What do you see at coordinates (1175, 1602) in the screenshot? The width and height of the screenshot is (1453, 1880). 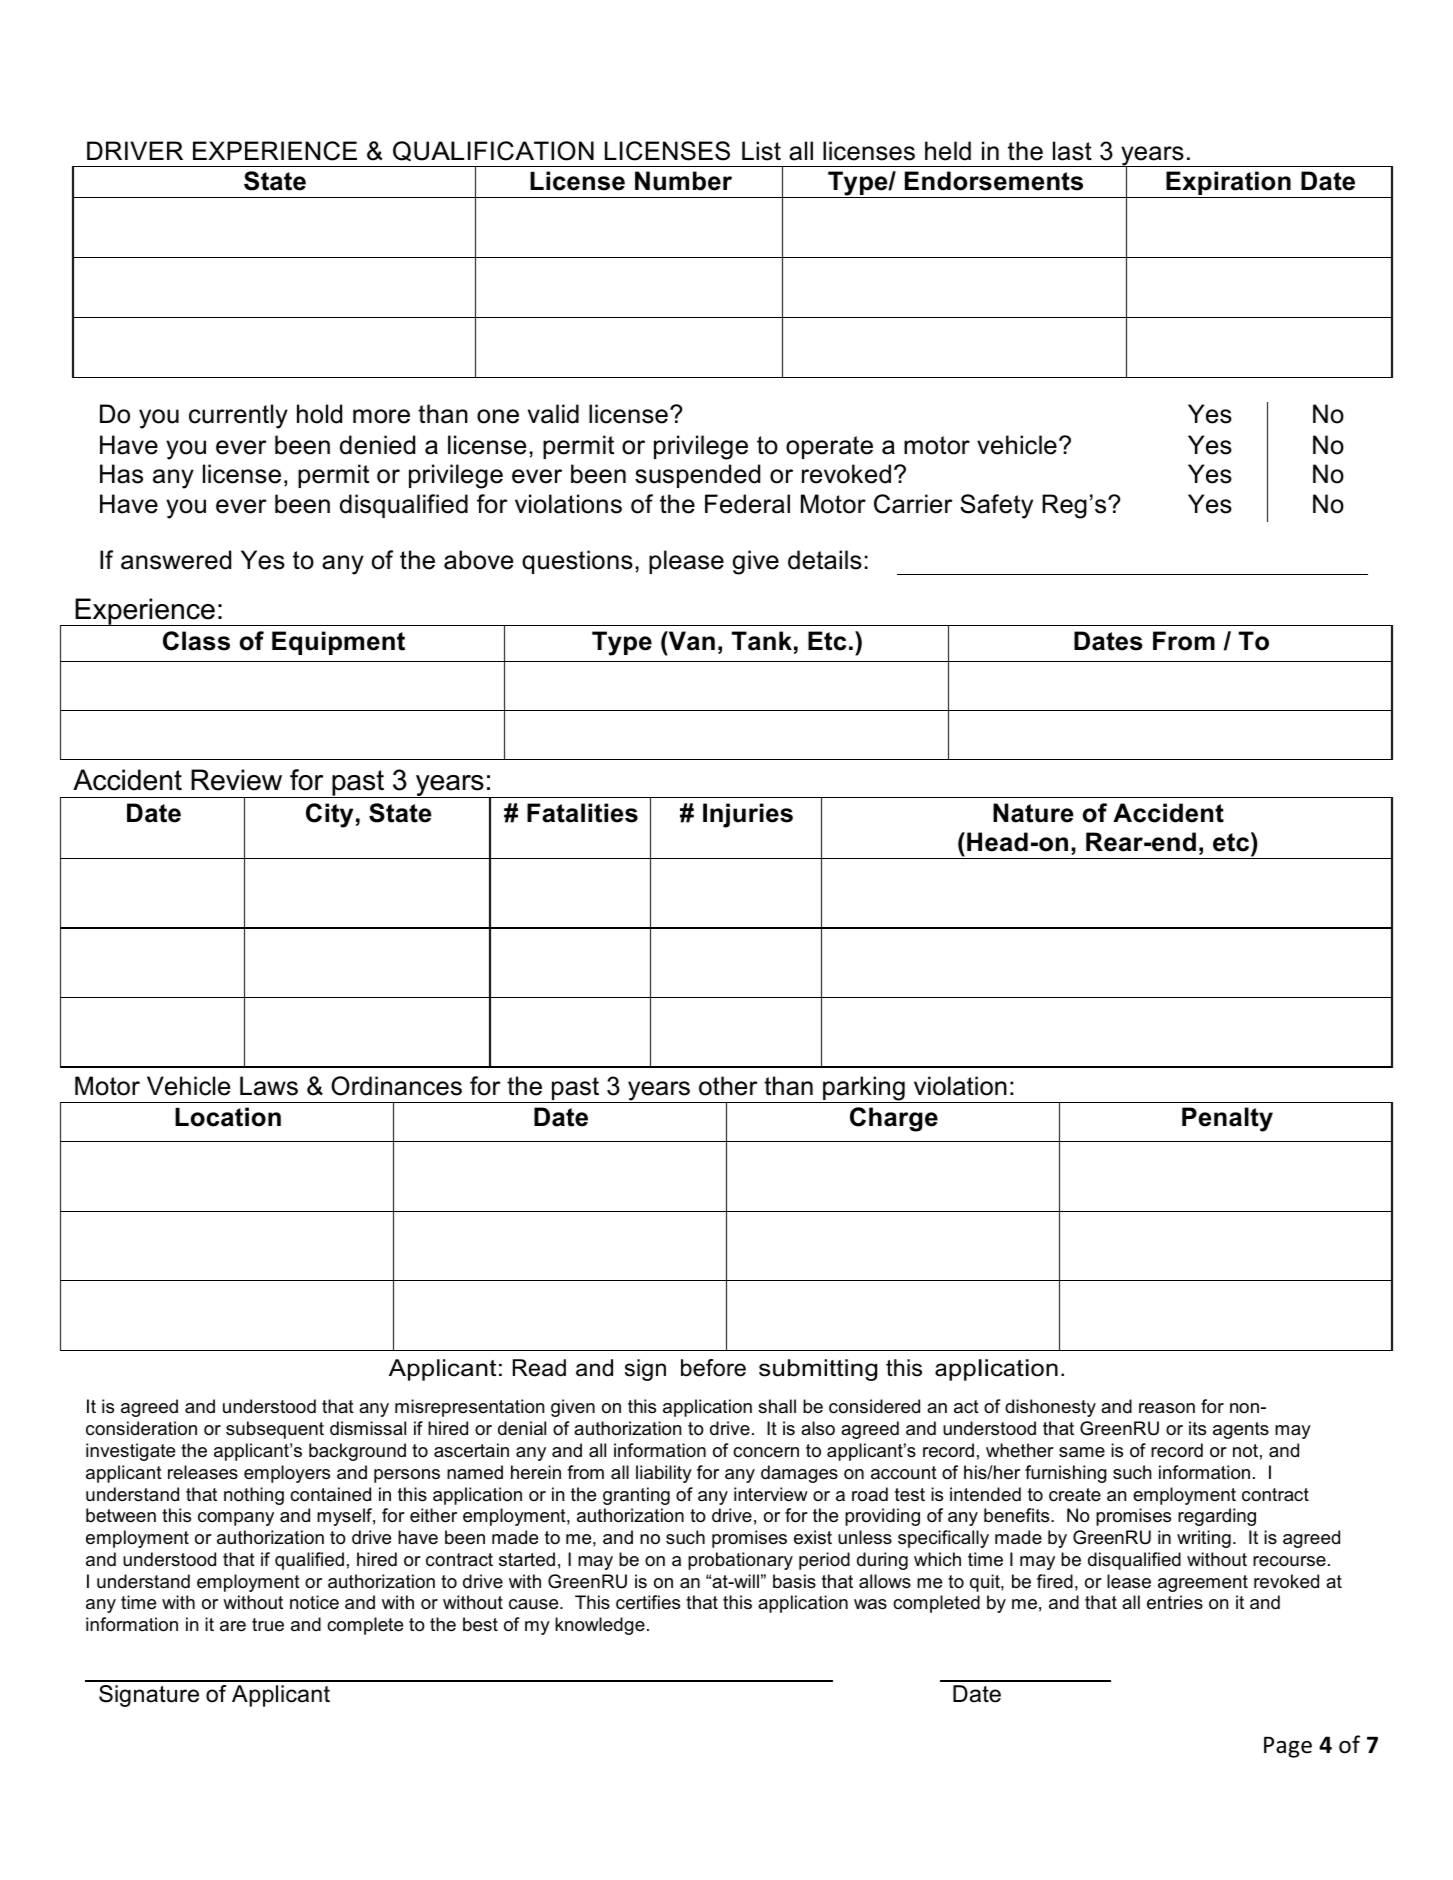 I see `entries` at bounding box center [1175, 1602].
